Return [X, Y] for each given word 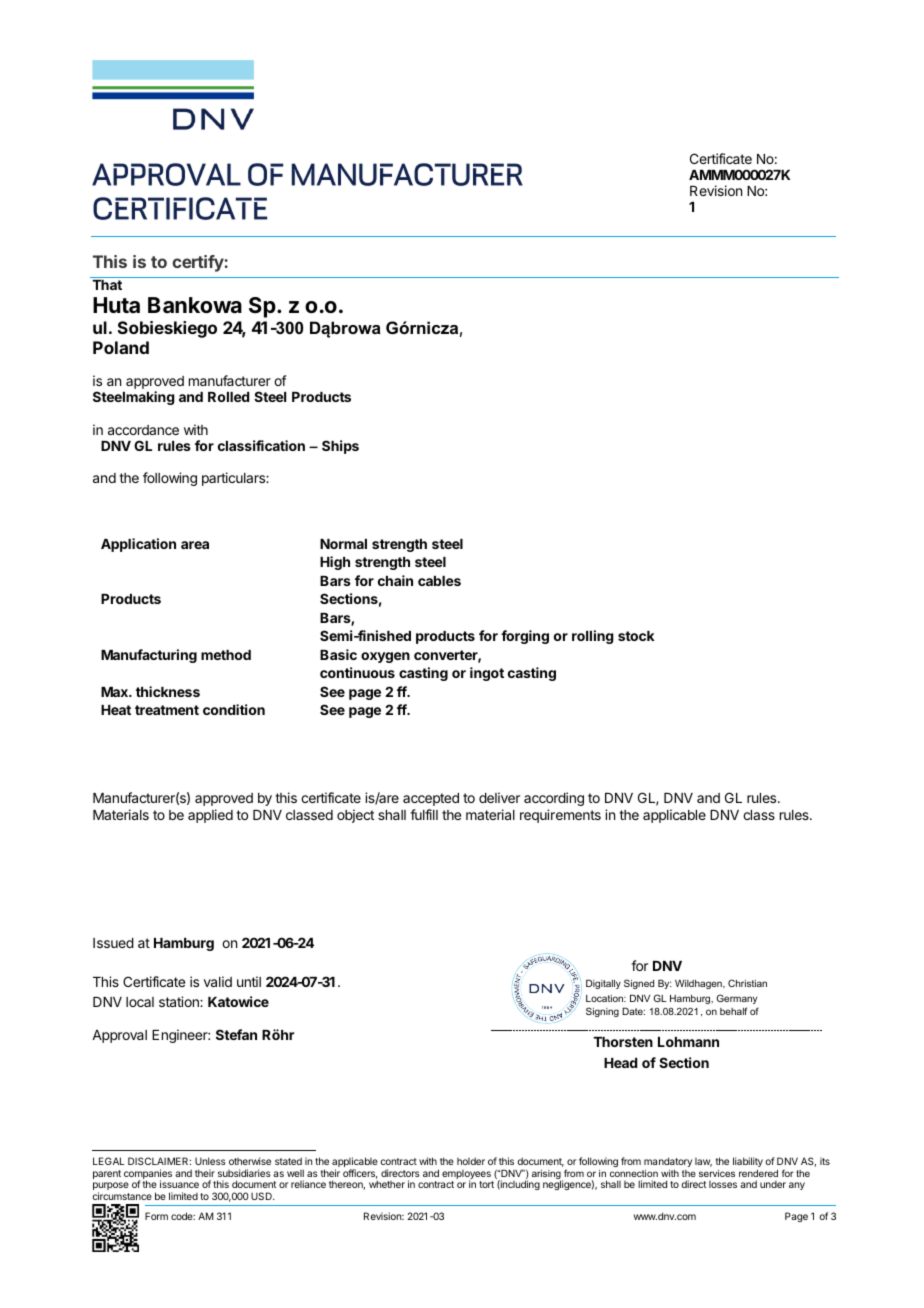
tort [486, 1184]
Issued [113, 943]
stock [636, 636]
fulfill [424, 814]
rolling [593, 637]
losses [723, 1184]
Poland [121, 347]
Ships [340, 447]
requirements [560, 816]
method [226, 655]
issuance [179, 1184]
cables [439, 581]
